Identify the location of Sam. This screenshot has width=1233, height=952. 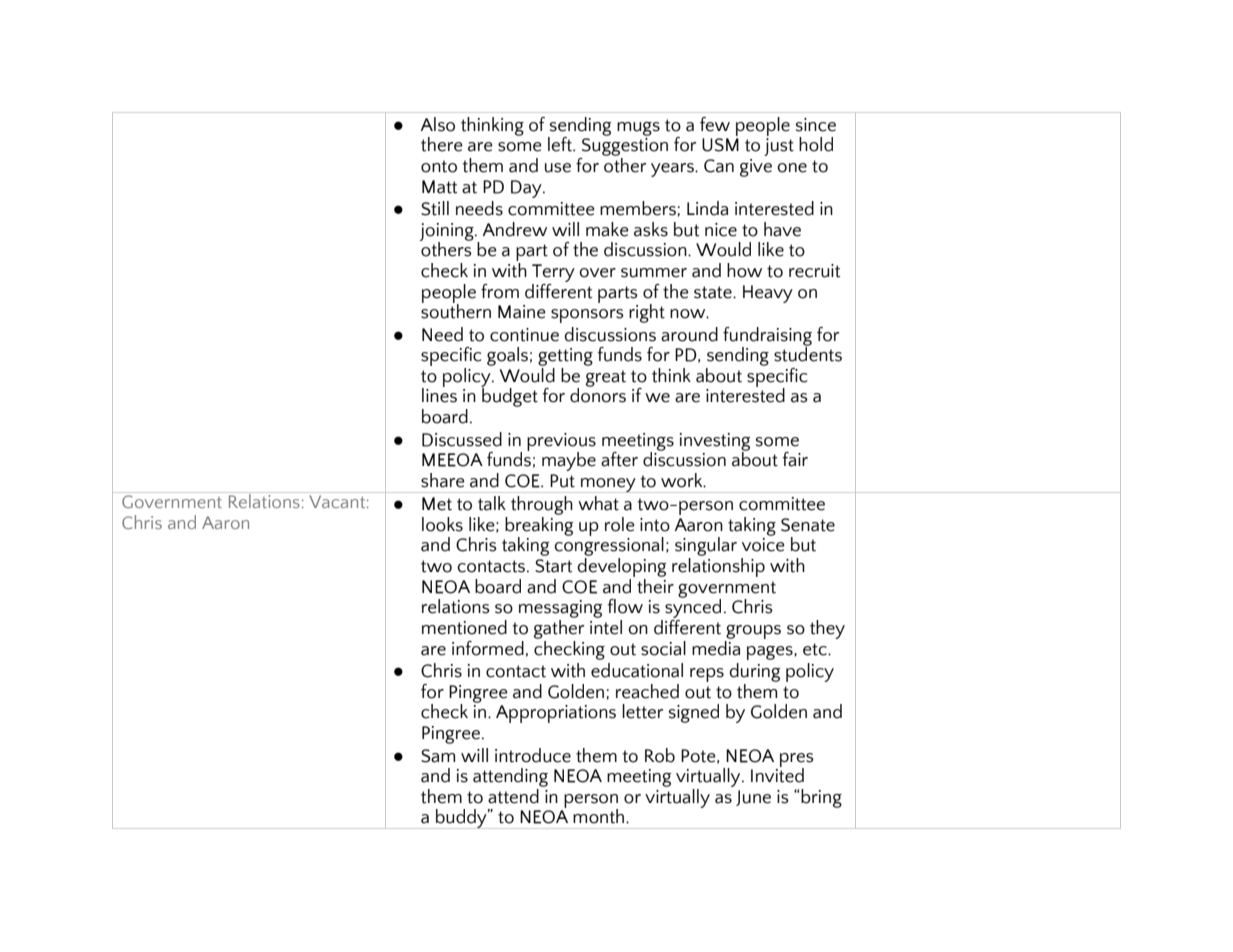
(438, 756).
